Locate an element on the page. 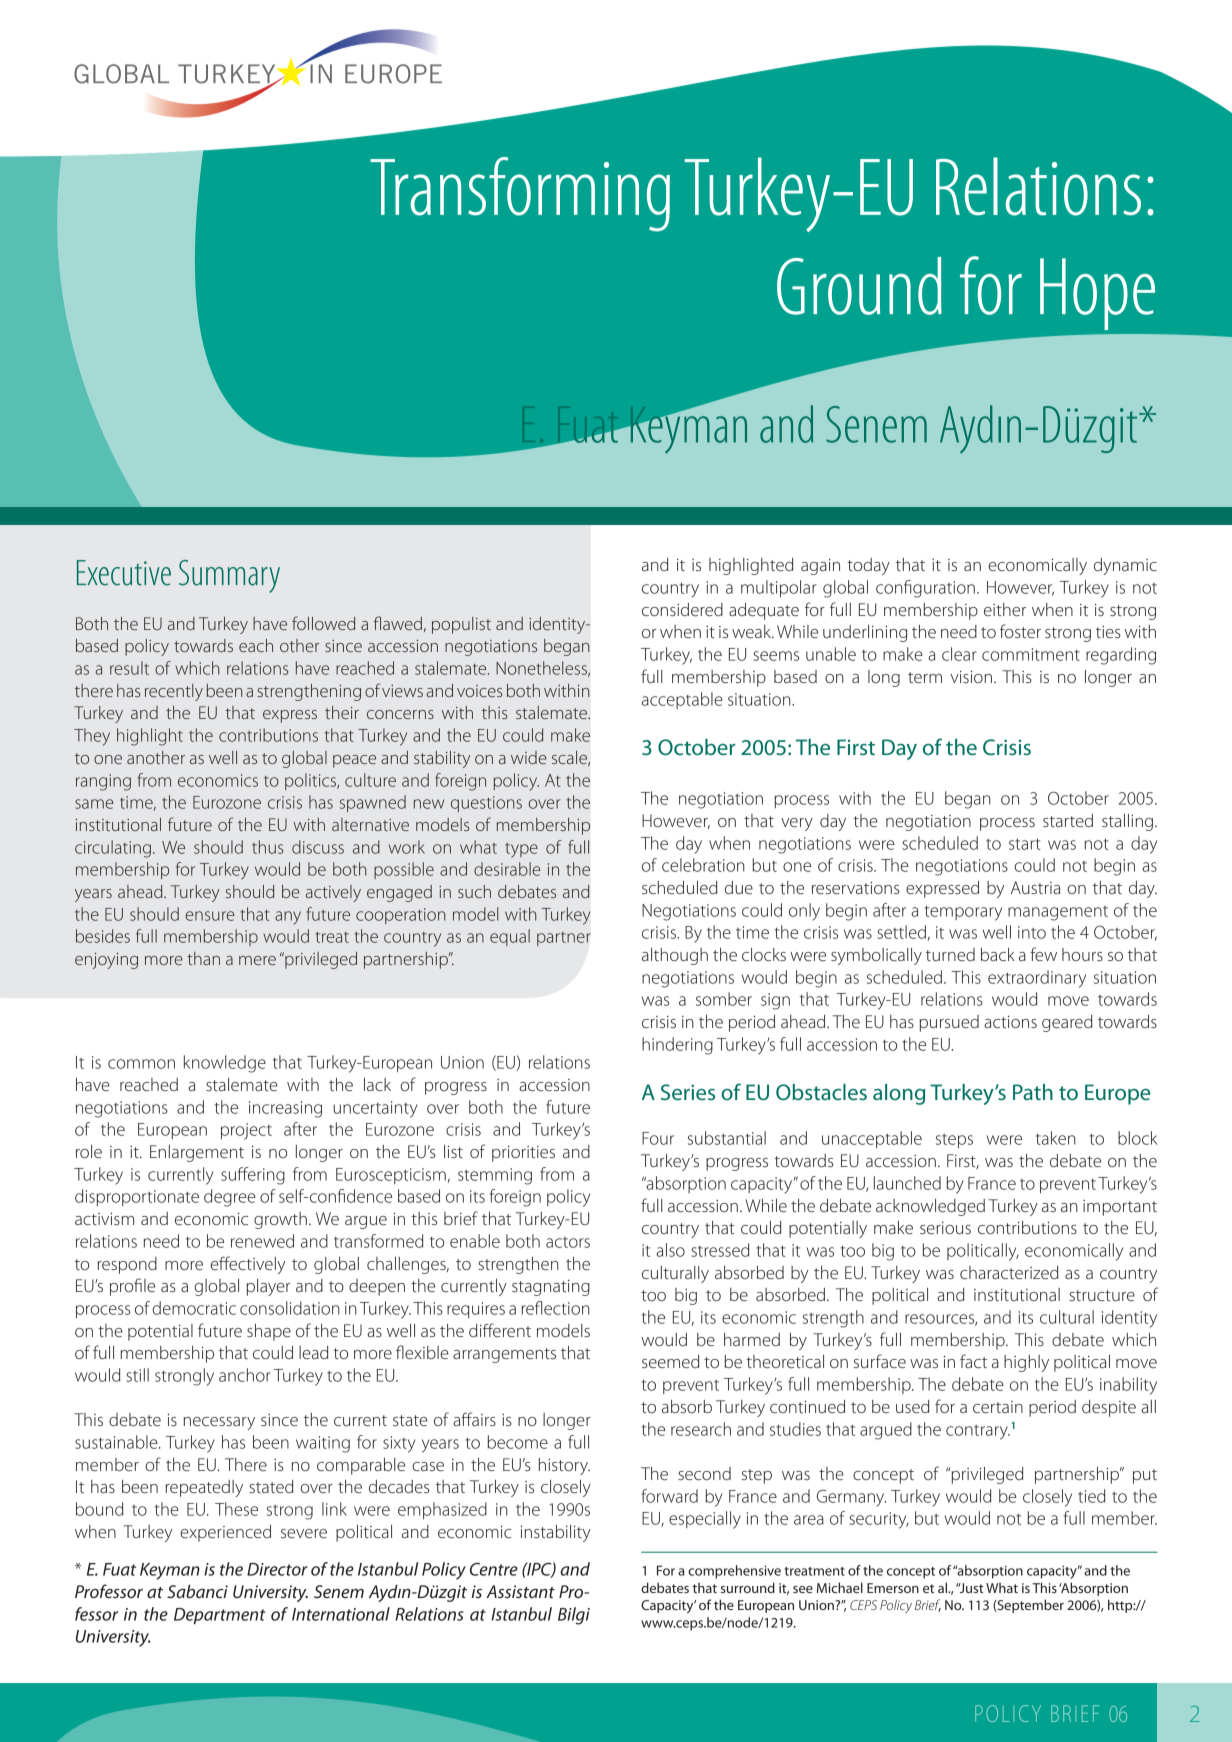 The height and width of the image is (1742, 1232). ensure is located at coordinates (210, 916).
